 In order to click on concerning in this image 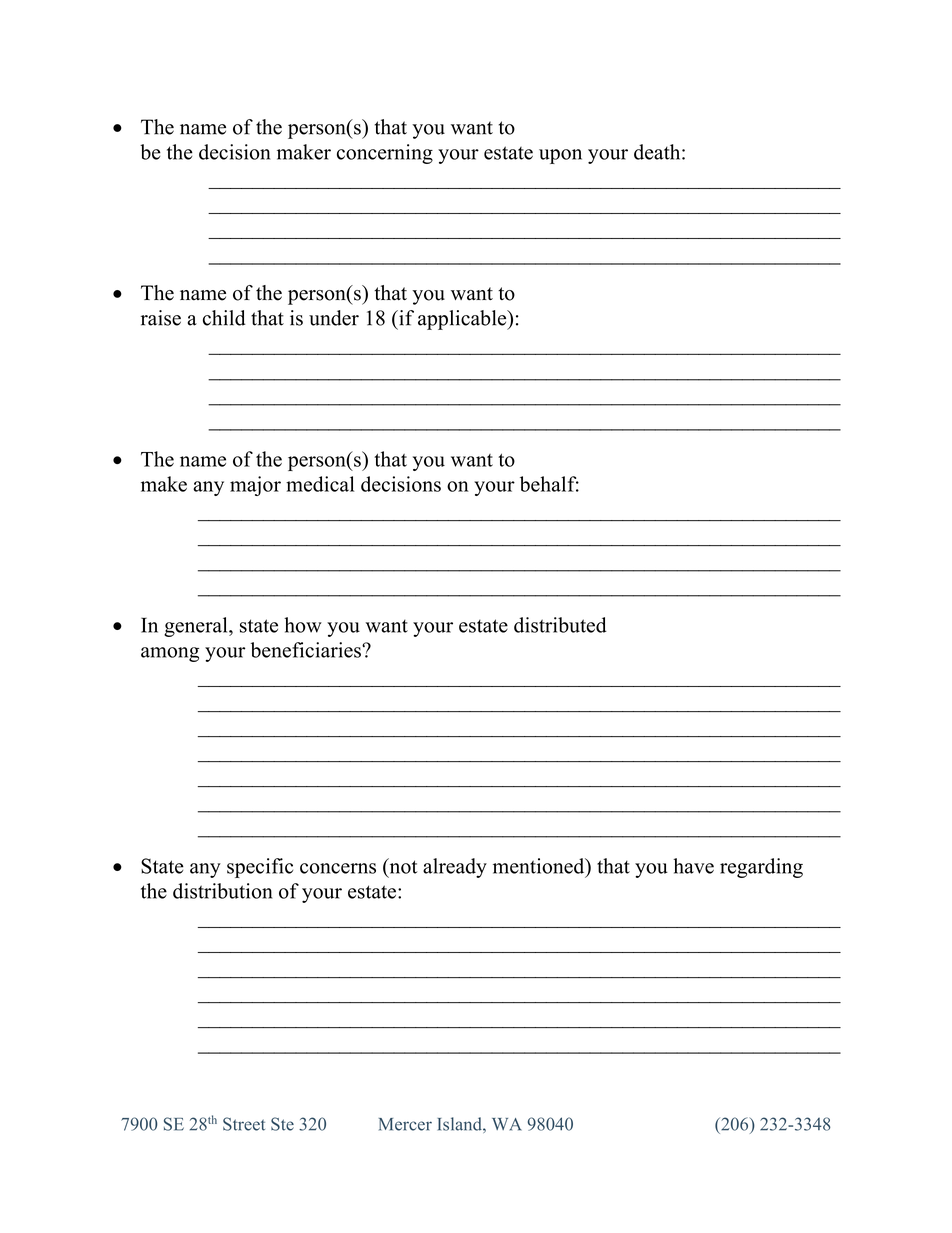, I will do `click(385, 154)`.
